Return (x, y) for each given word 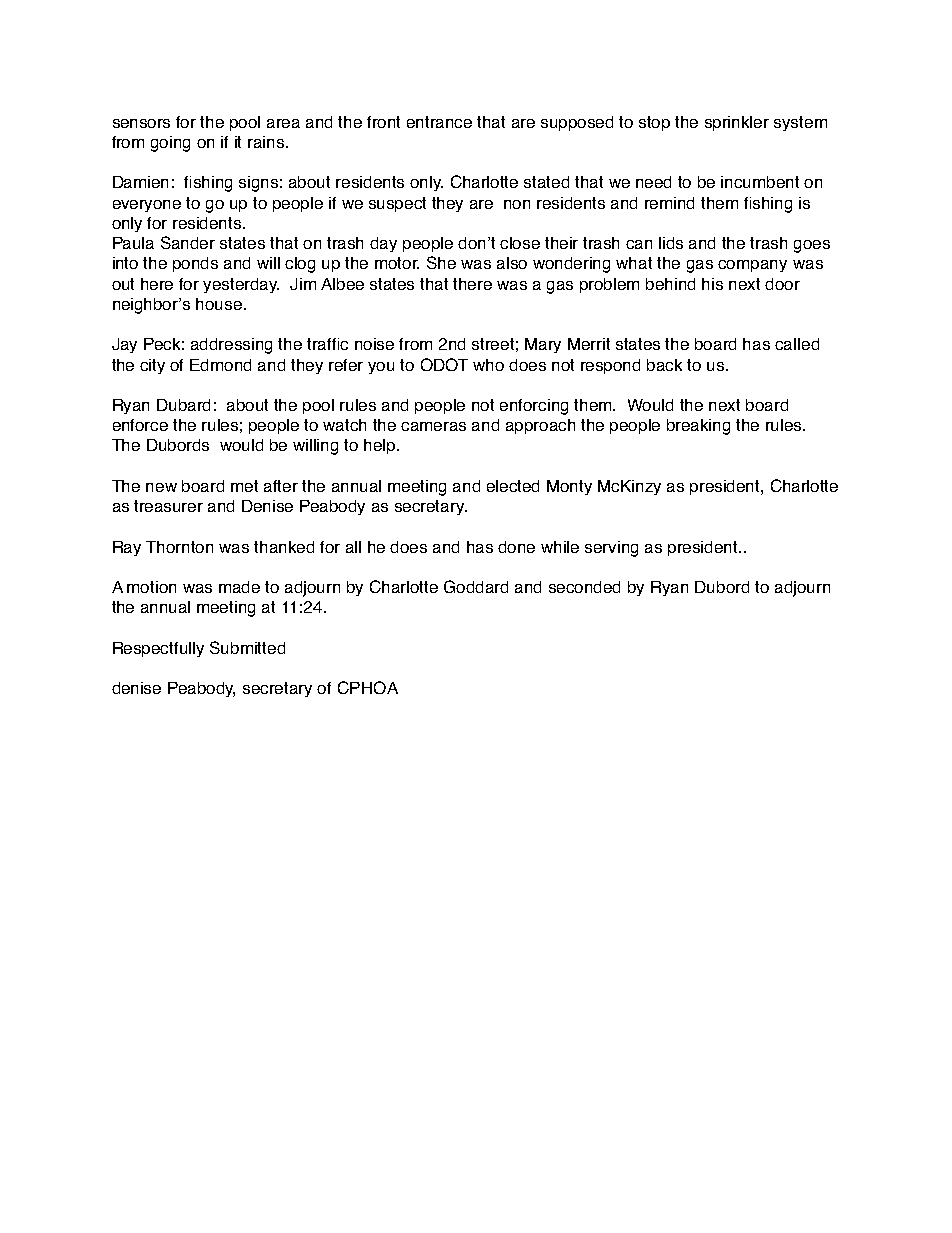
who (488, 365)
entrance (439, 122)
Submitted (247, 647)
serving (611, 549)
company (752, 266)
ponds (195, 264)
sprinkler (737, 123)
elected (513, 486)
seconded (584, 587)
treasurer (168, 506)
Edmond (220, 365)
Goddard (476, 586)
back (664, 365)
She (441, 262)
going (170, 144)
